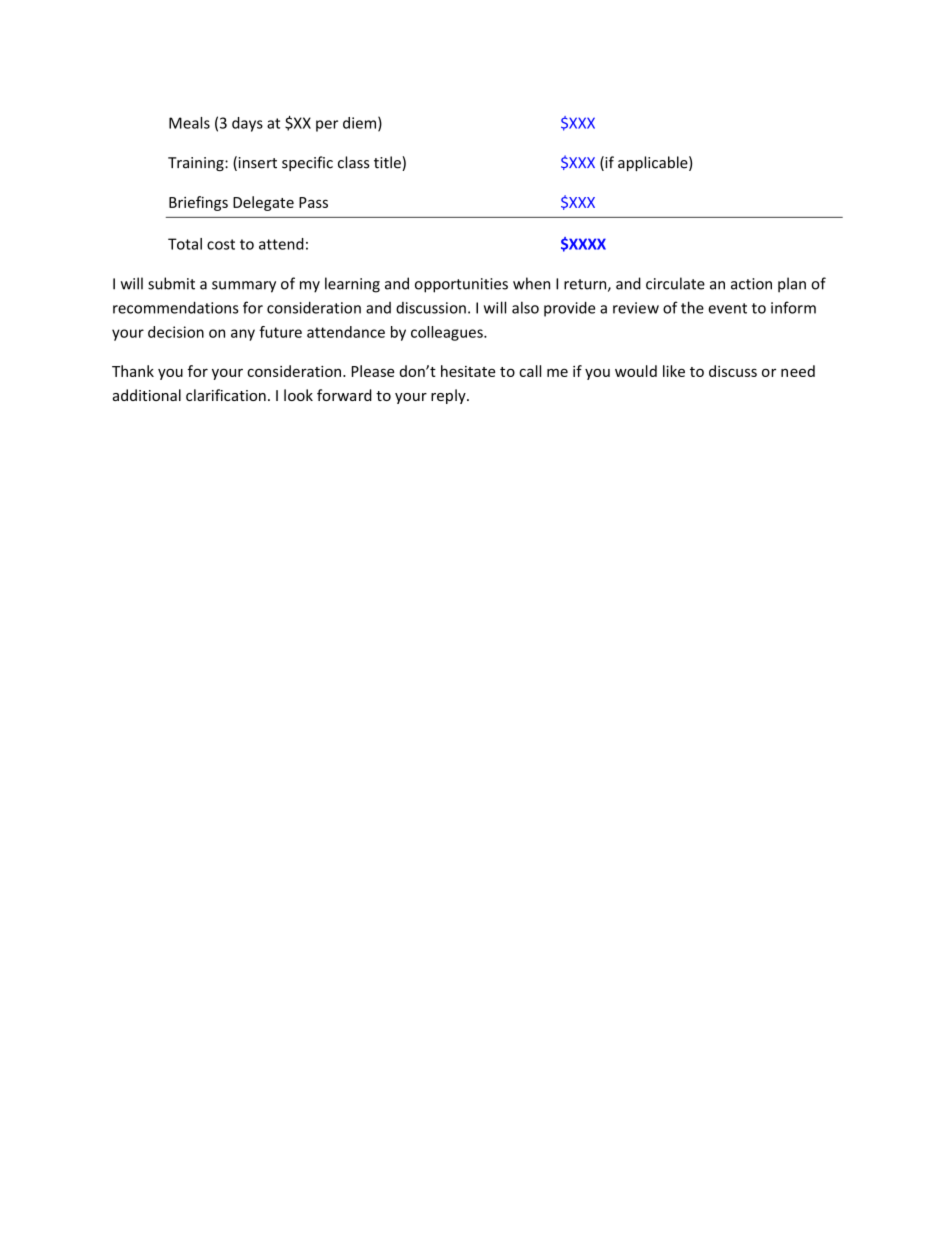  What do you see at coordinates (674, 371) in the page?
I see `like` at bounding box center [674, 371].
